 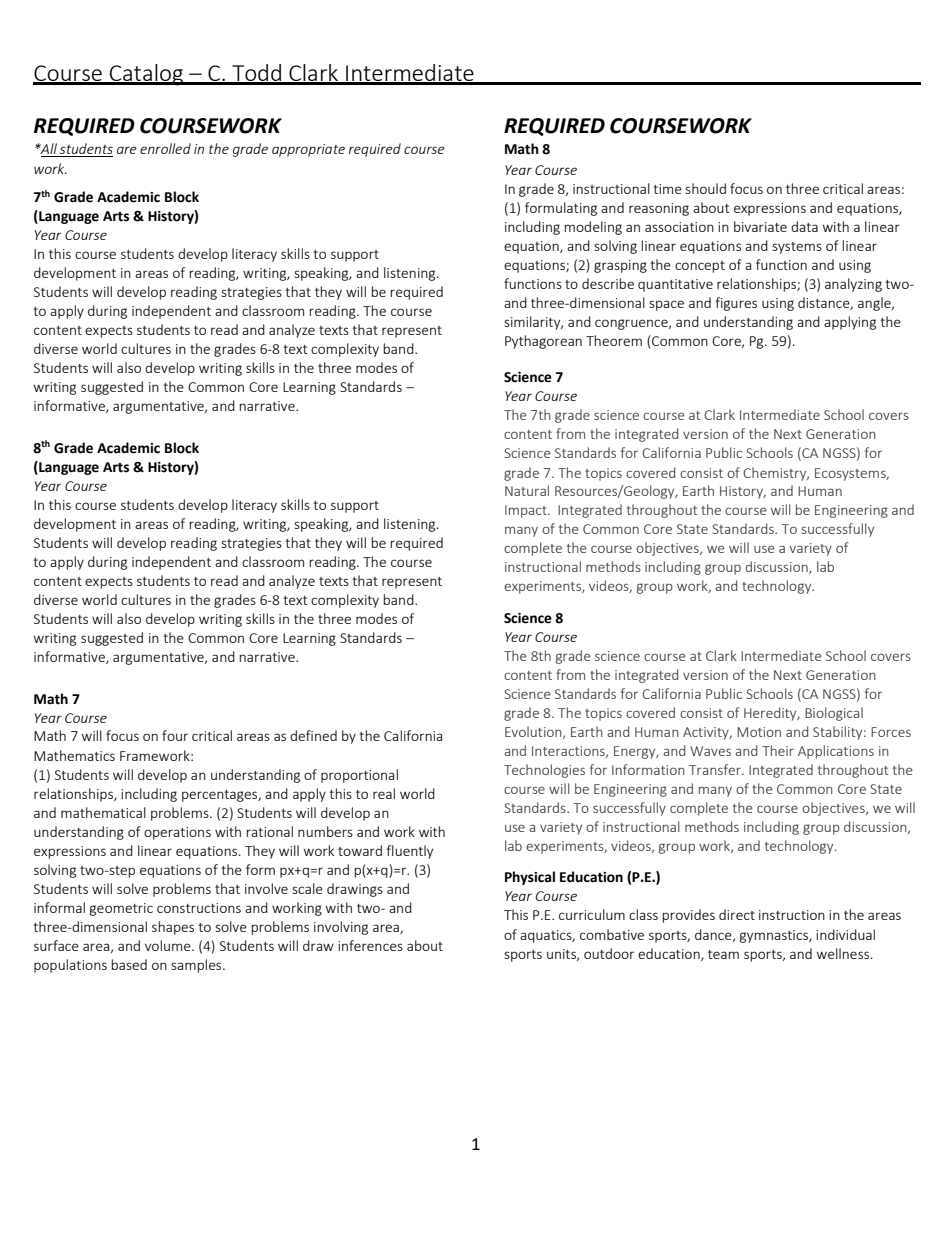 What do you see at coordinates (169, 945) in the page?
I see `volume` at bounding box center [169, 945].
